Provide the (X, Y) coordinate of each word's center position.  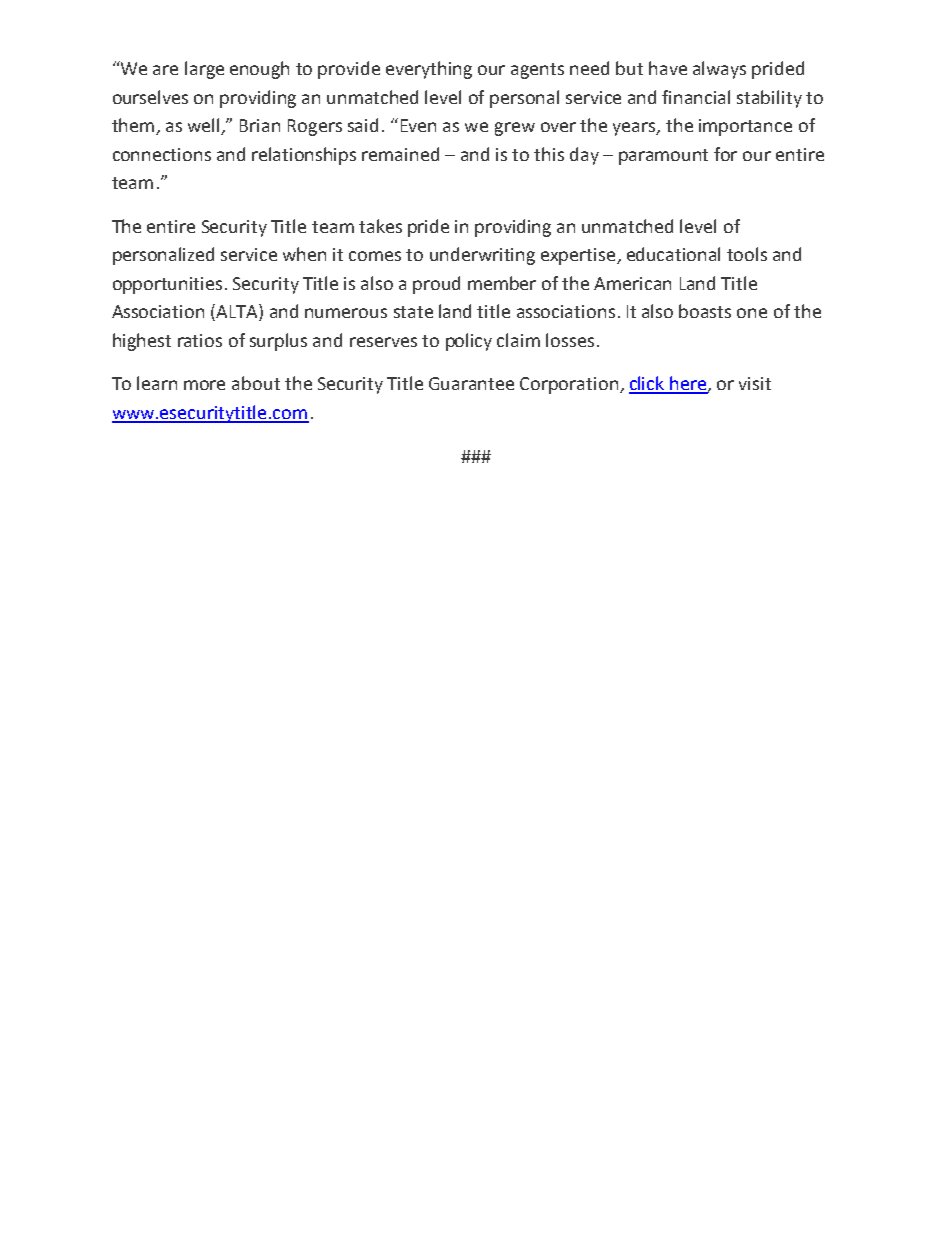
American (632, 283)
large (204, 70)
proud (436, 285)
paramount (663, 157)
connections (162, 154)
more (204, 385)
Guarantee (471, 383)
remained (400, 154)
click (648, 384)
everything (429, 70)
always (719, 70)
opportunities (167, 285)
